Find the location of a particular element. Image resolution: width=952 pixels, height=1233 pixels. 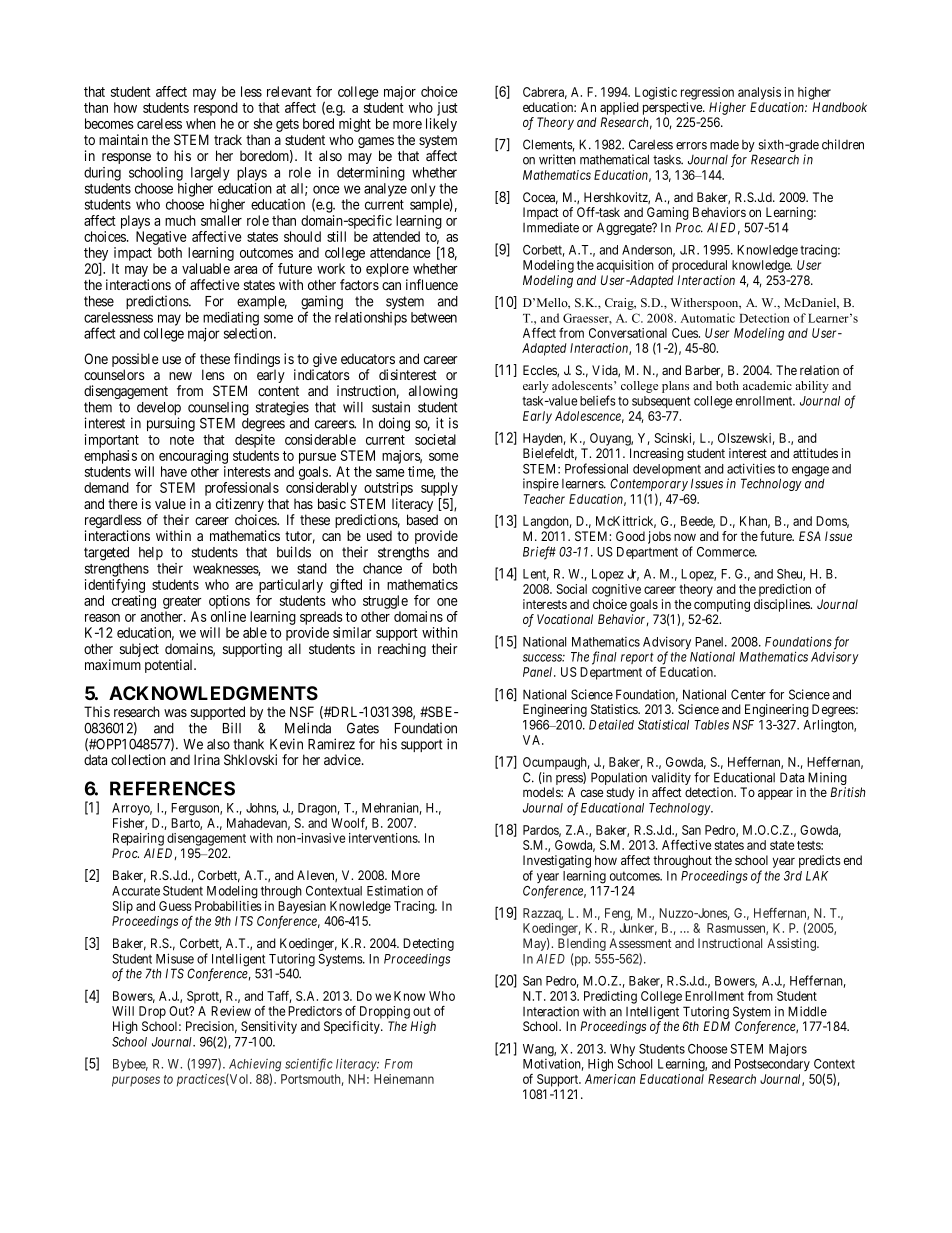

new is located at coordinates (180, 376).
